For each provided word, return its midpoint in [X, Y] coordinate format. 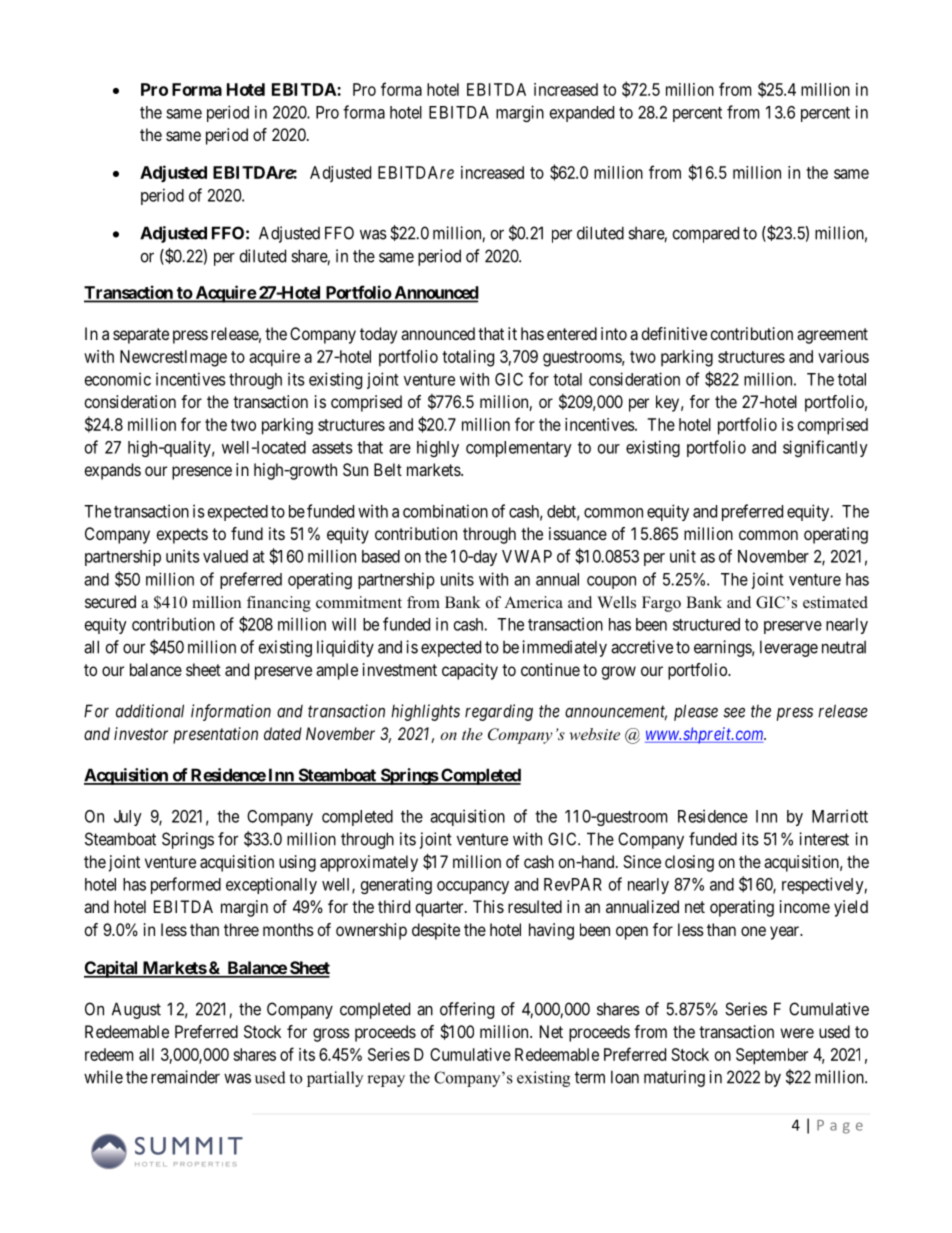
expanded [582, 114]
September [772, 1056]
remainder [185, 1077]
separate [141, 336]
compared [706, 234]
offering [467, 1010]
